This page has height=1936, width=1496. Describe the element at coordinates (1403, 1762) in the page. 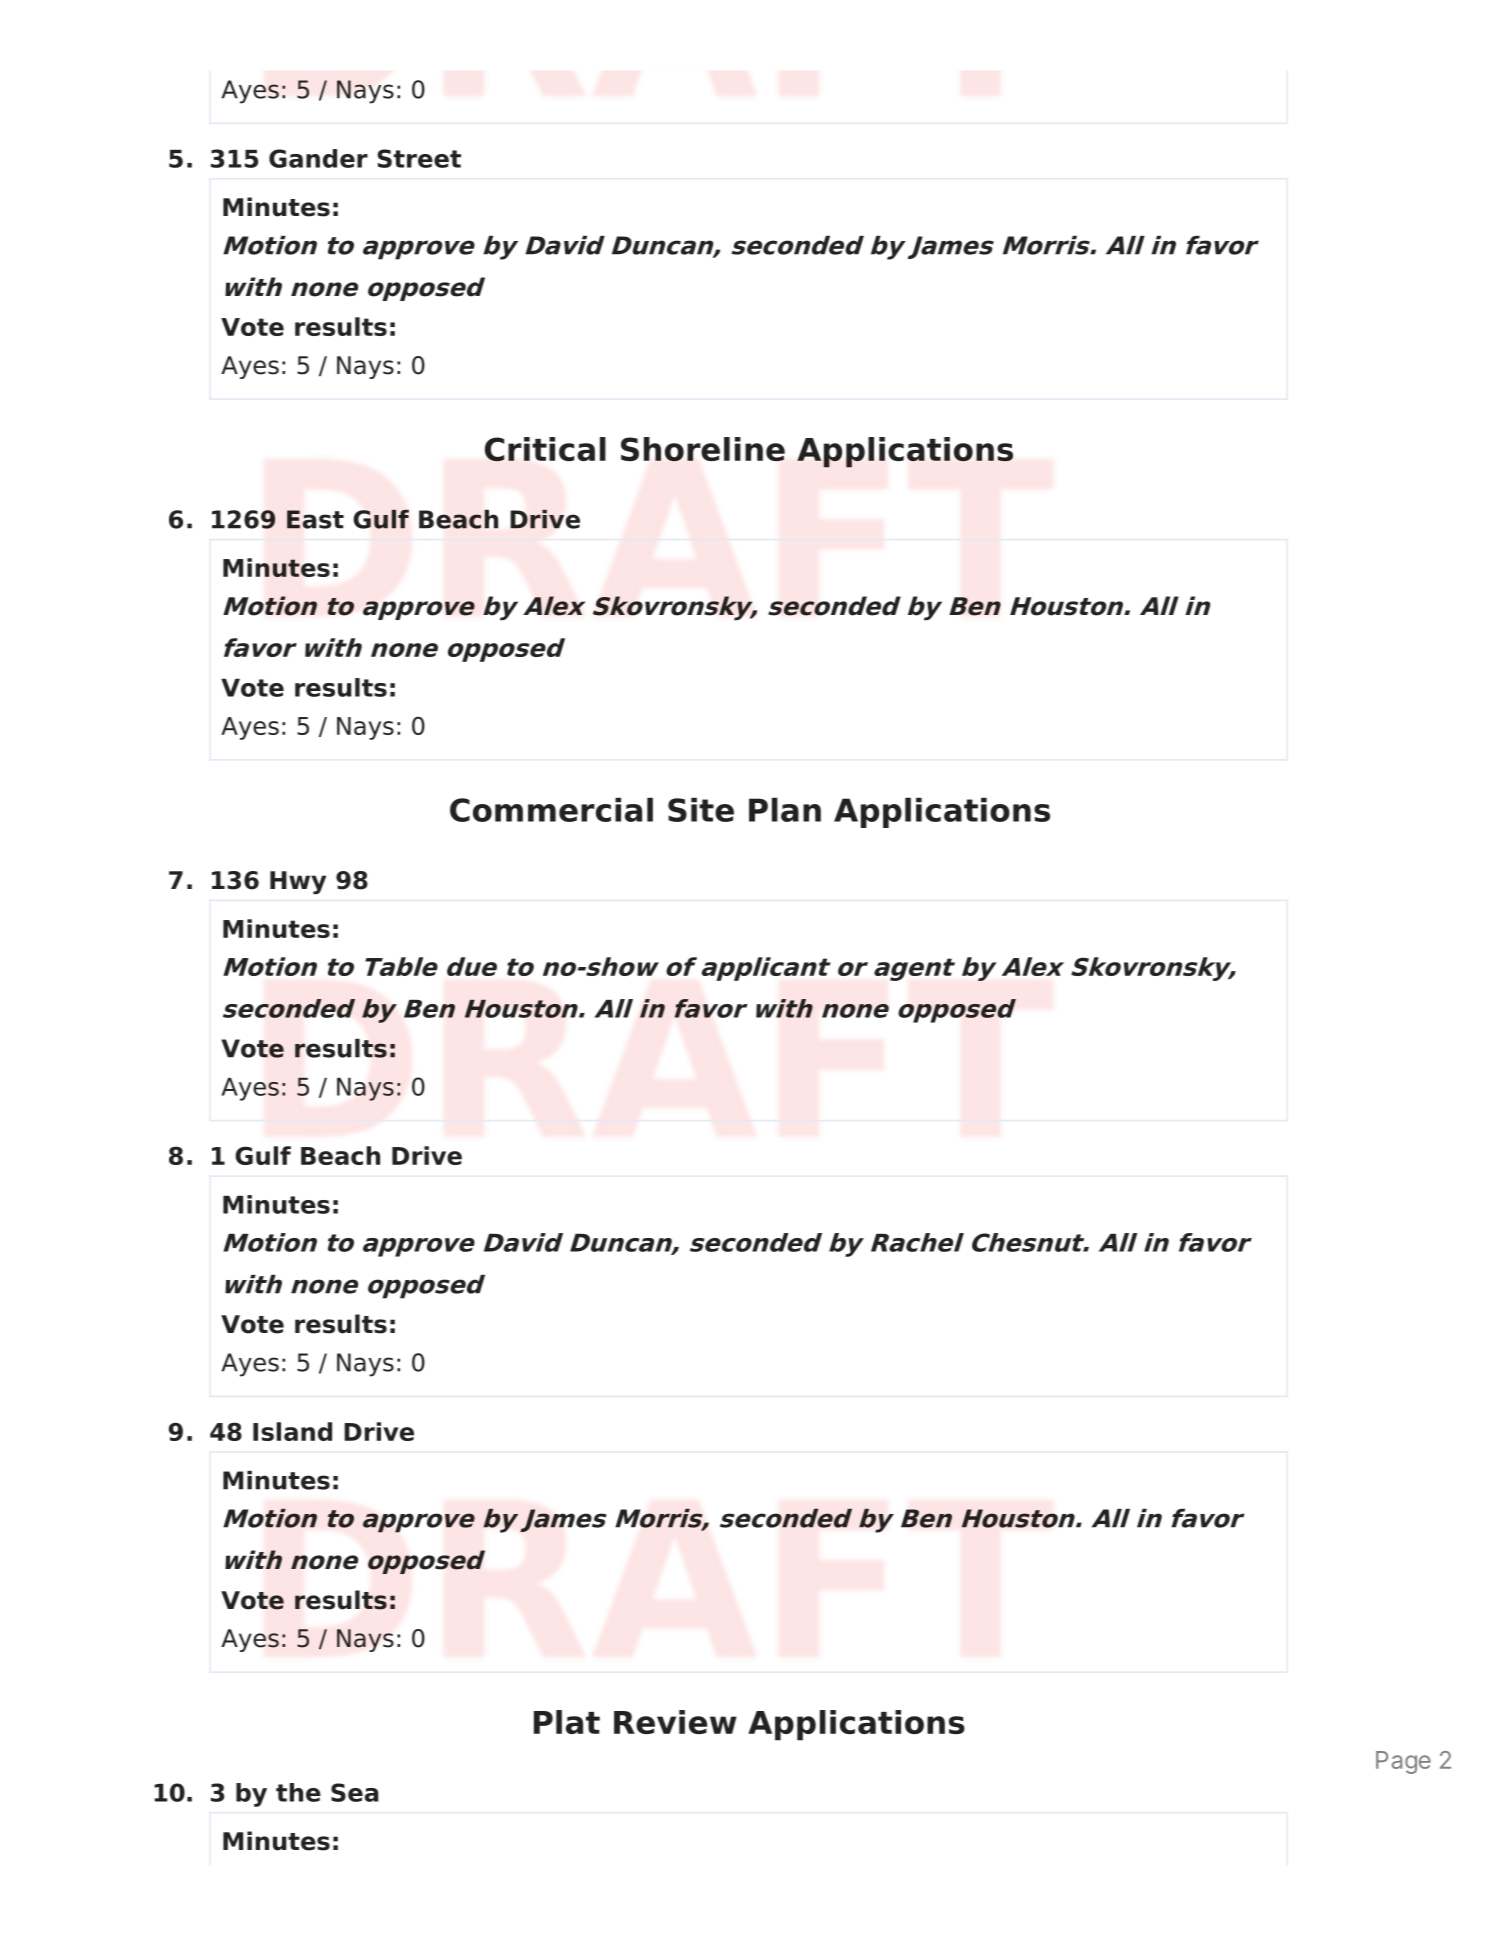

I see `Page` at that location.
